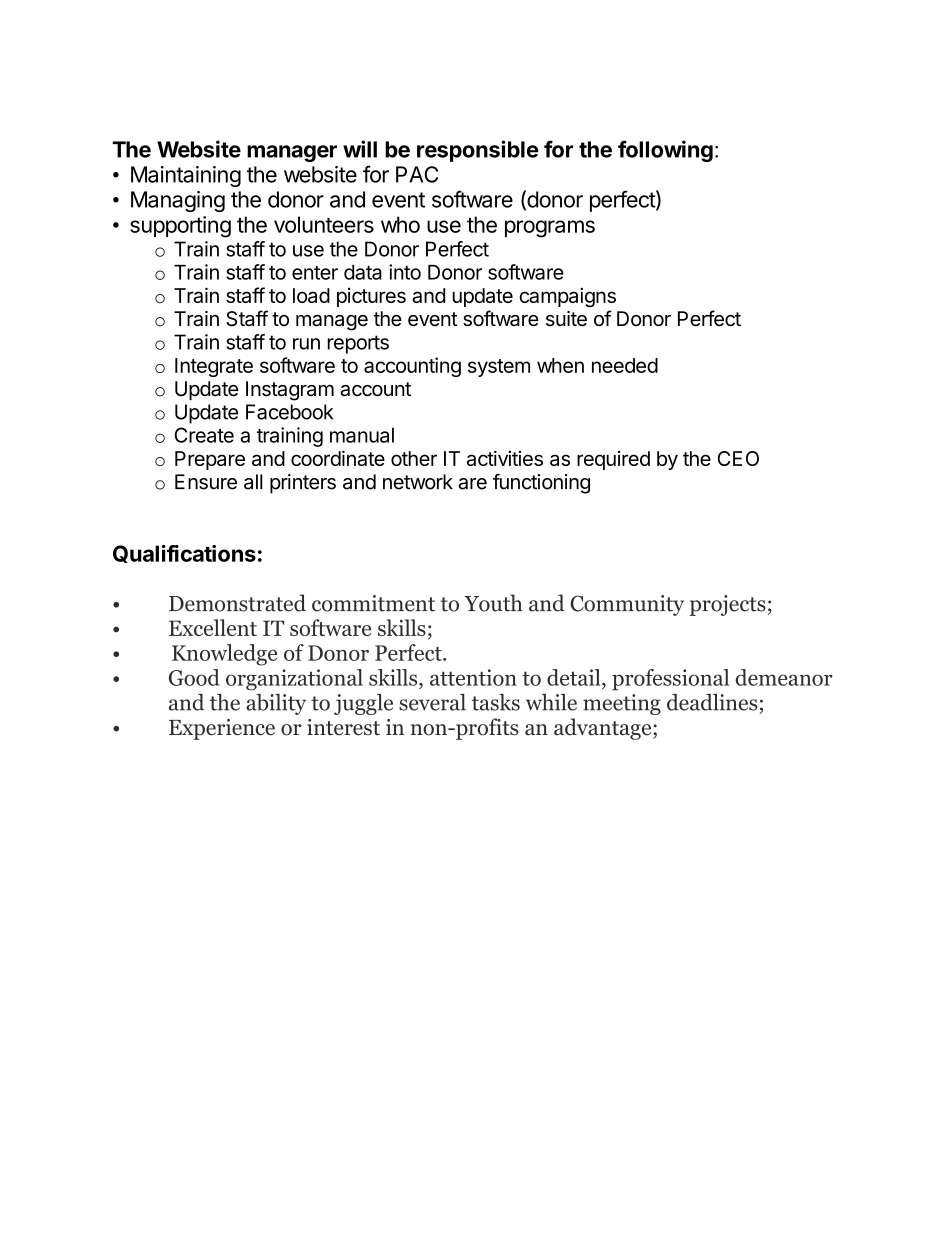 The image size is (952, 1233). I want to click on following, so click(665, 151).
